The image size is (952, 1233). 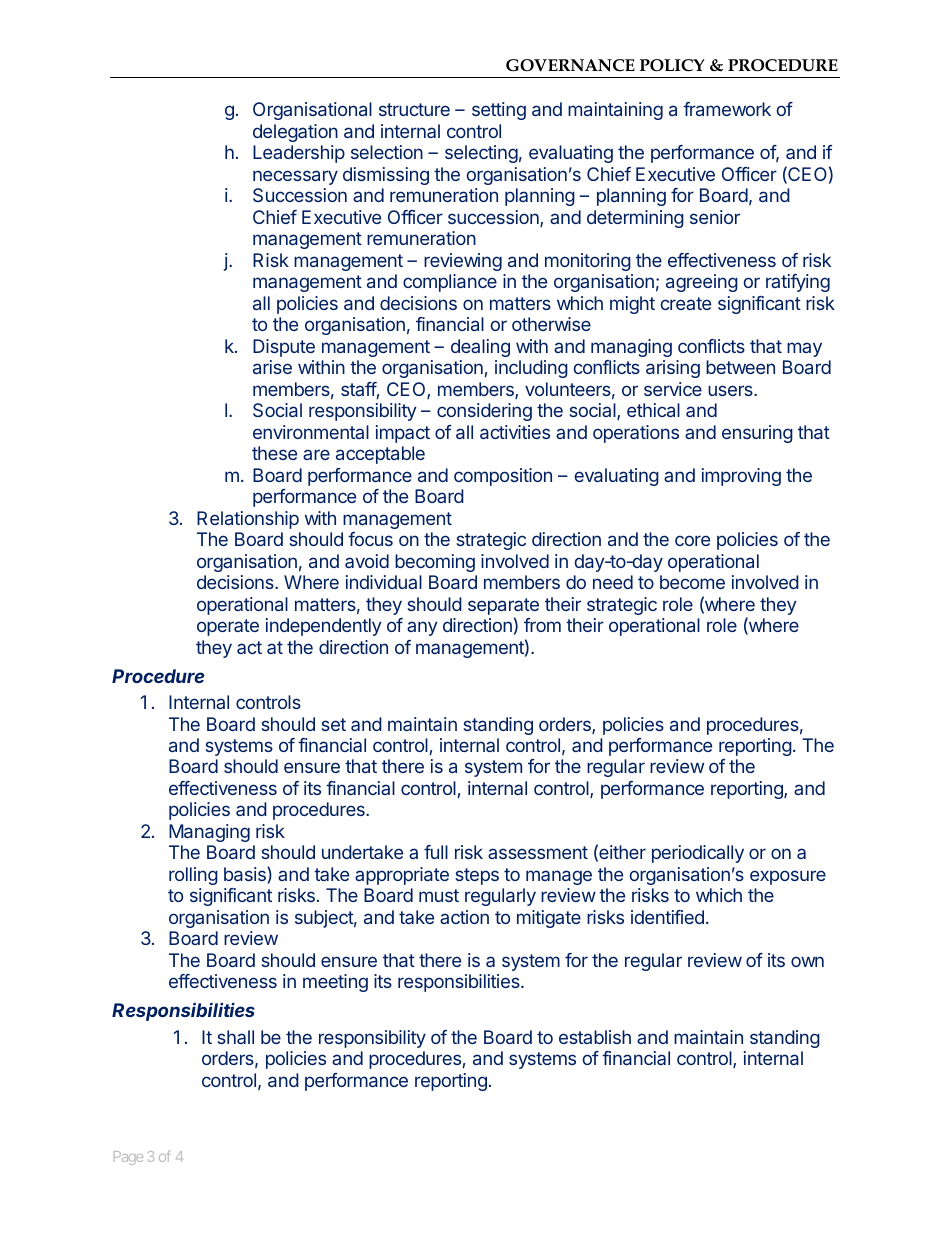 What do you see at coordinates (480, 348) in the page?
I see `dealing` at bounding box center [480, 348].
